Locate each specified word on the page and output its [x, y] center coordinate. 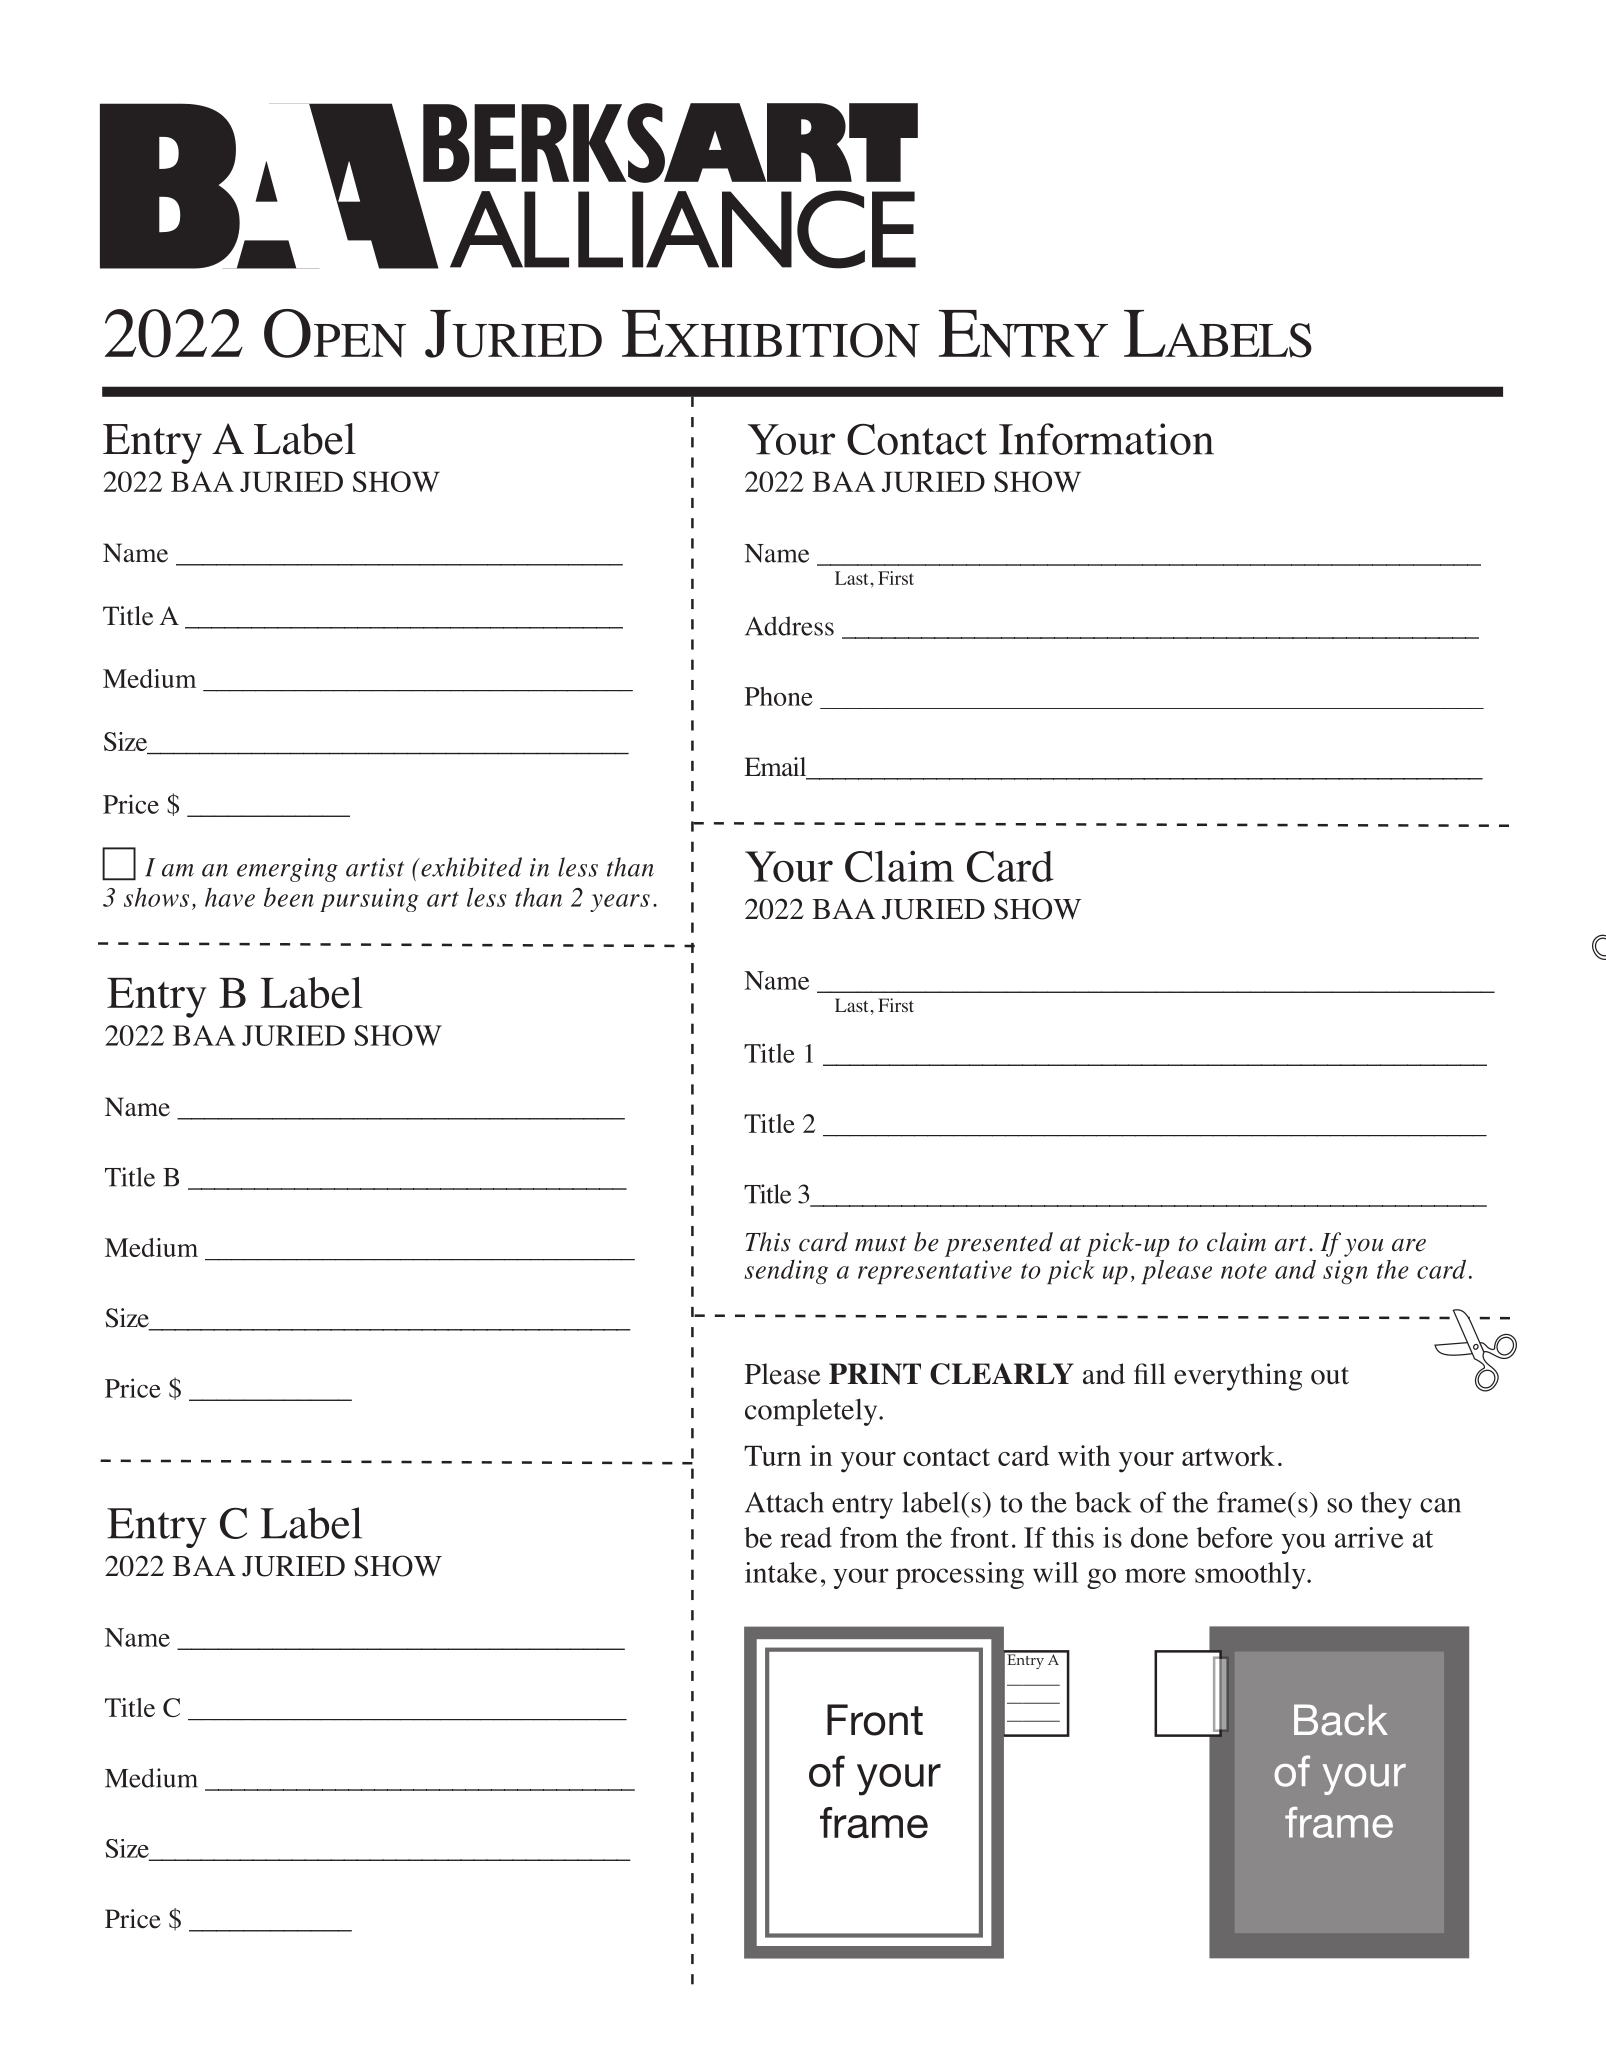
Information [1106, 439]
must [881, 1244]
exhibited [470, 867]
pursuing [369, 900]
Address [789, 626]
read [806, 1537]
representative [935, 1272]
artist [375, 867]
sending [786, 1272]
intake [781, 1572]
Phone [779, 696]
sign [1345, 1272]
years [620, 903]
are [1409, 1245]
